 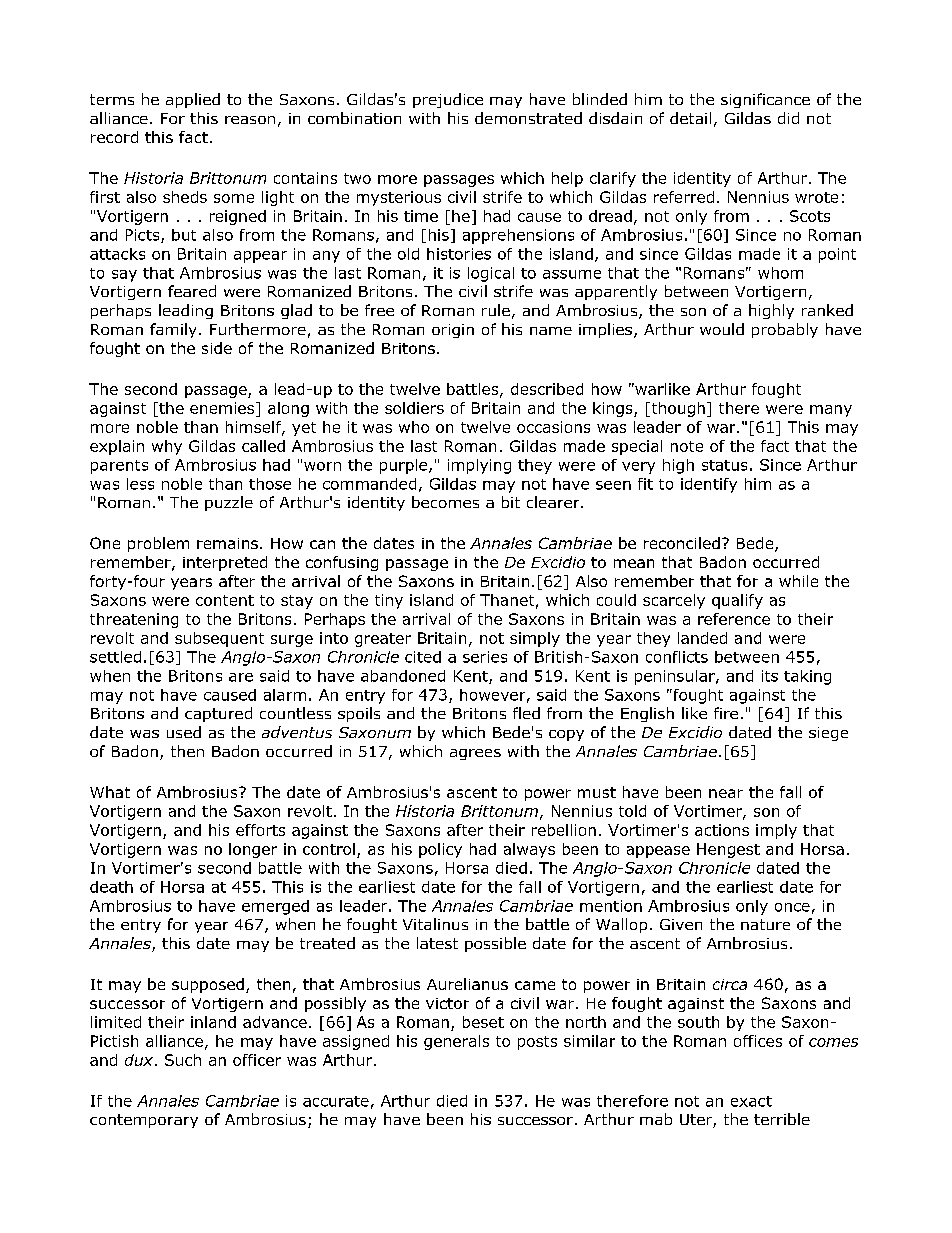 I want to click on prejudice, so click(x=448, y=100).
